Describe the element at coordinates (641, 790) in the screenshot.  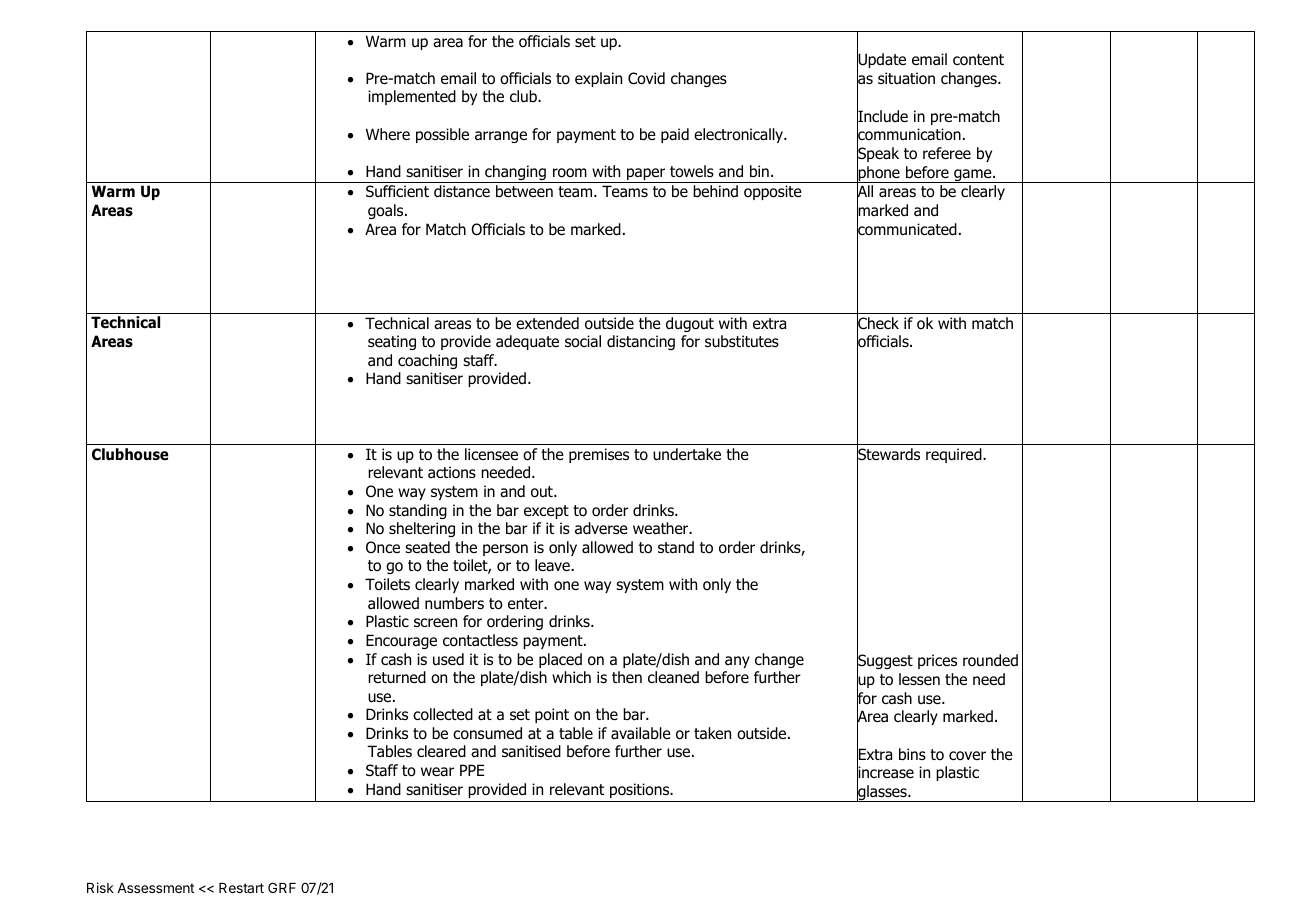
I see `positions` at that location.
